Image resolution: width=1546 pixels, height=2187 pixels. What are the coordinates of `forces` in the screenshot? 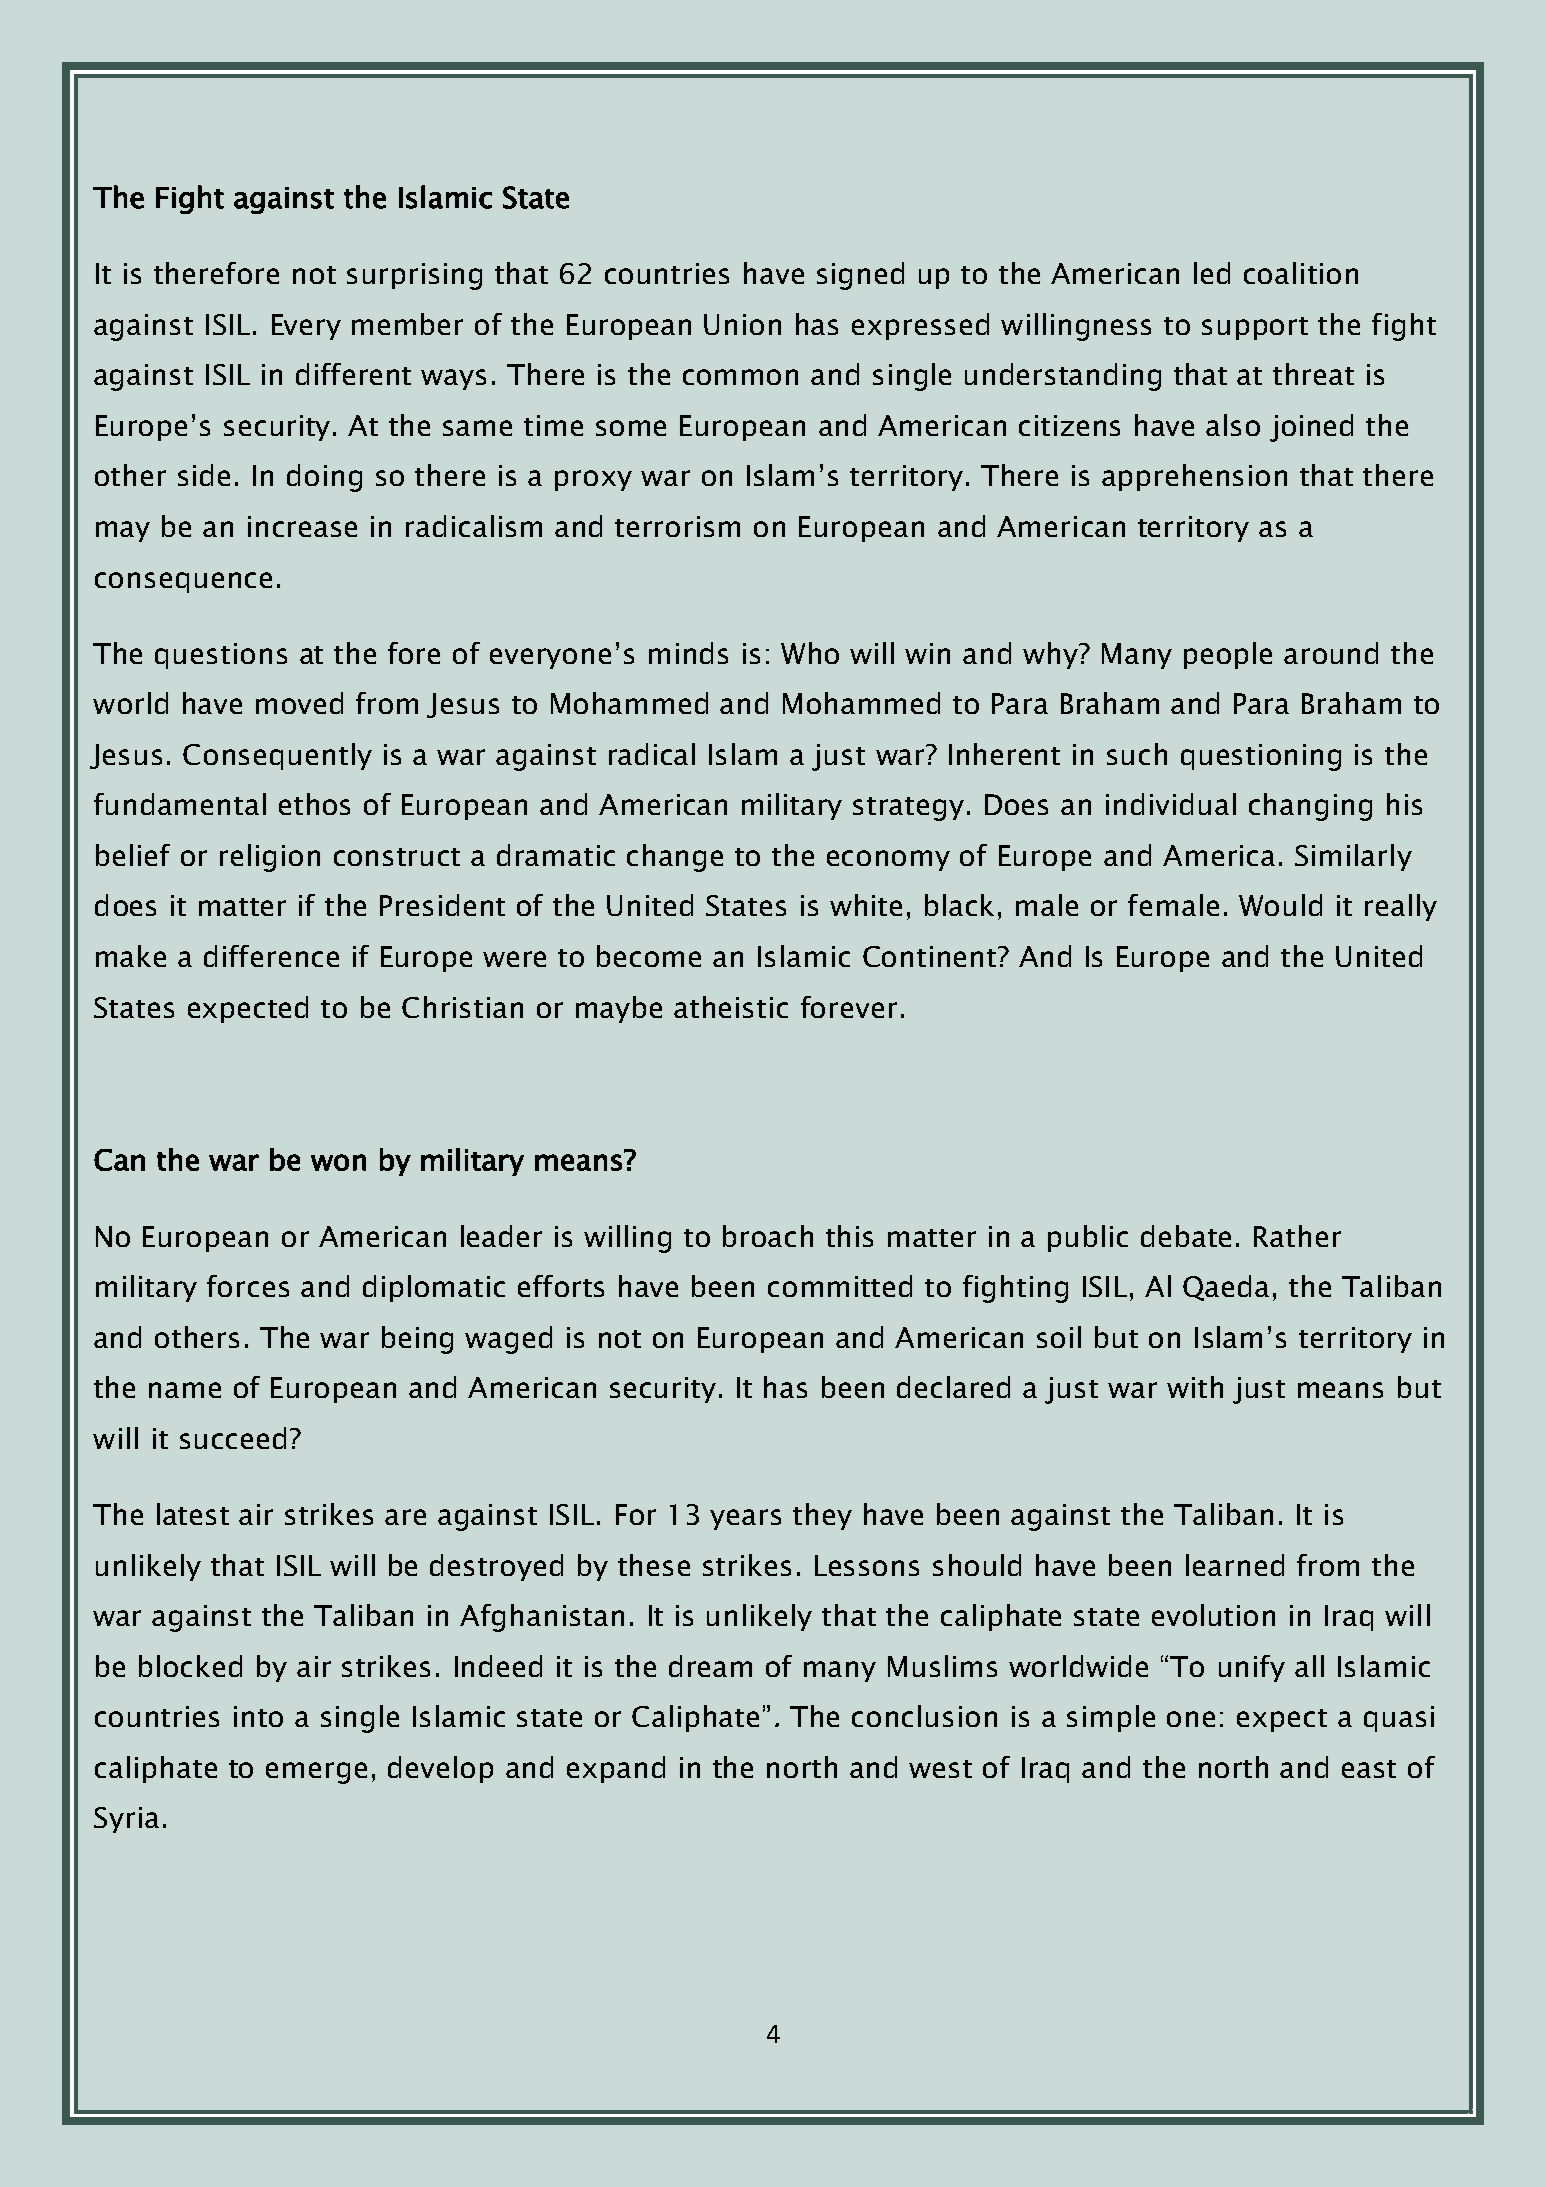 It's located at (248, 1286).
